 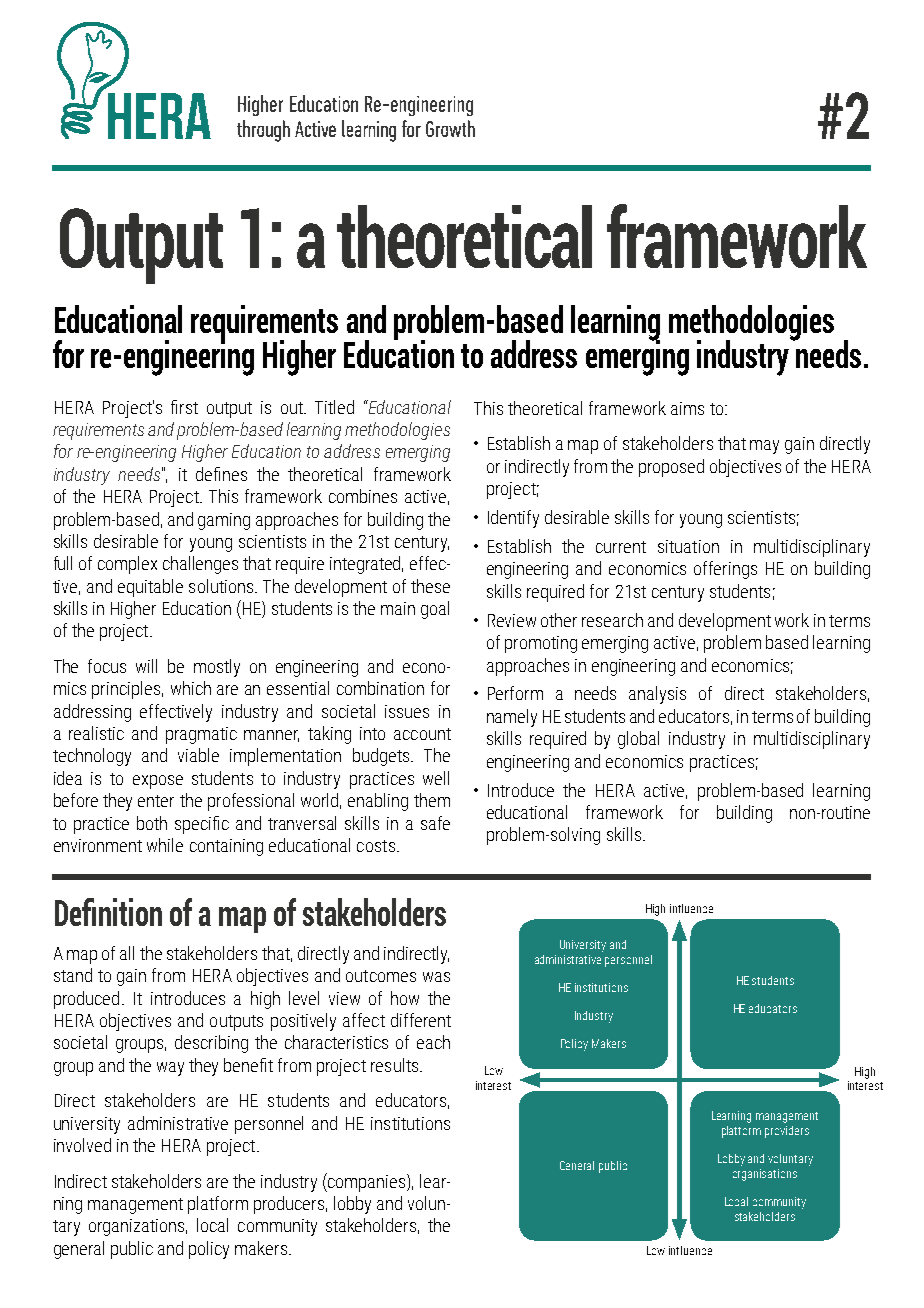 I want to click on produced, so click(x=86, y=1000).
